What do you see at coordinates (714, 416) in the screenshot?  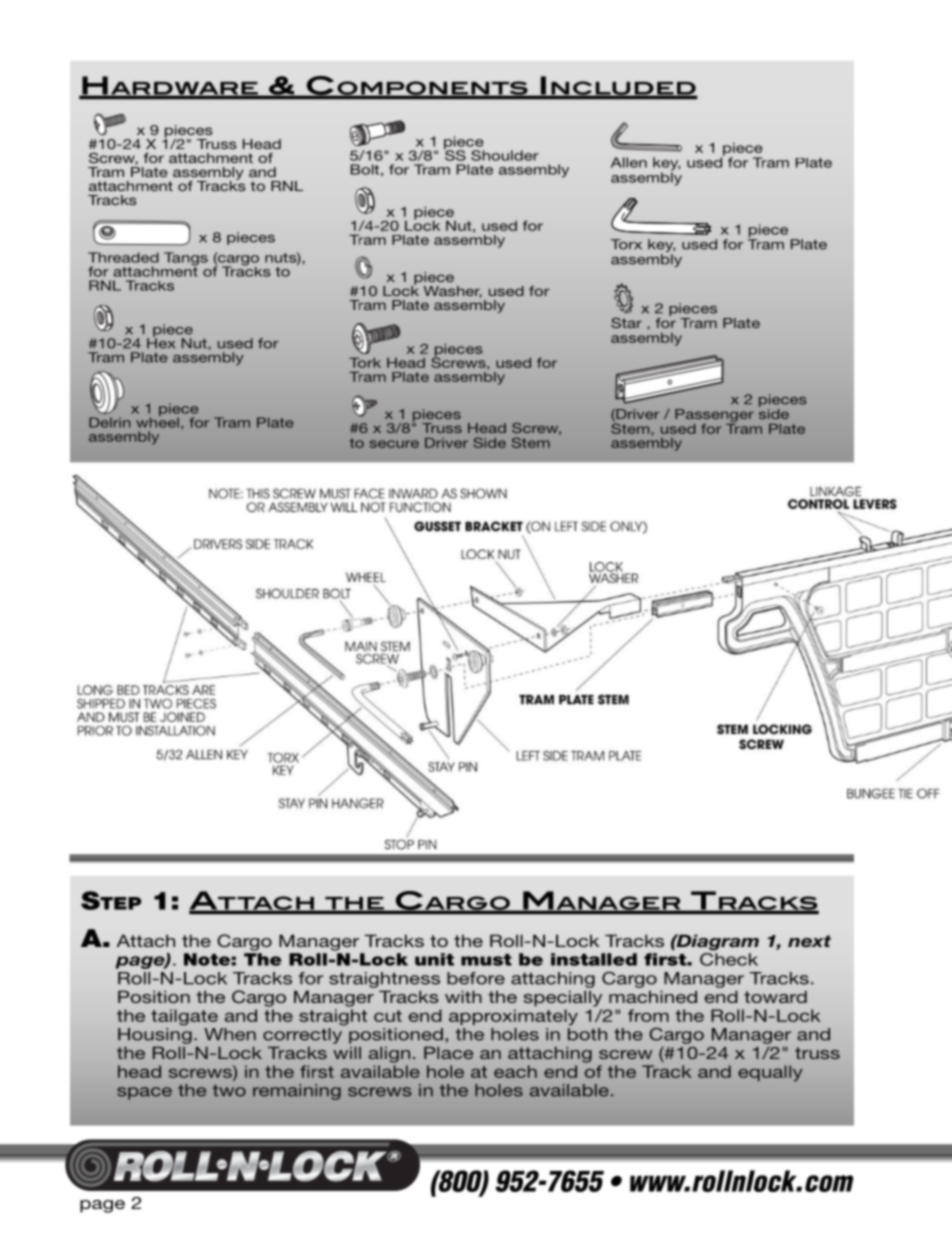 I see `Passenger` at bounding box center [714, 416].
